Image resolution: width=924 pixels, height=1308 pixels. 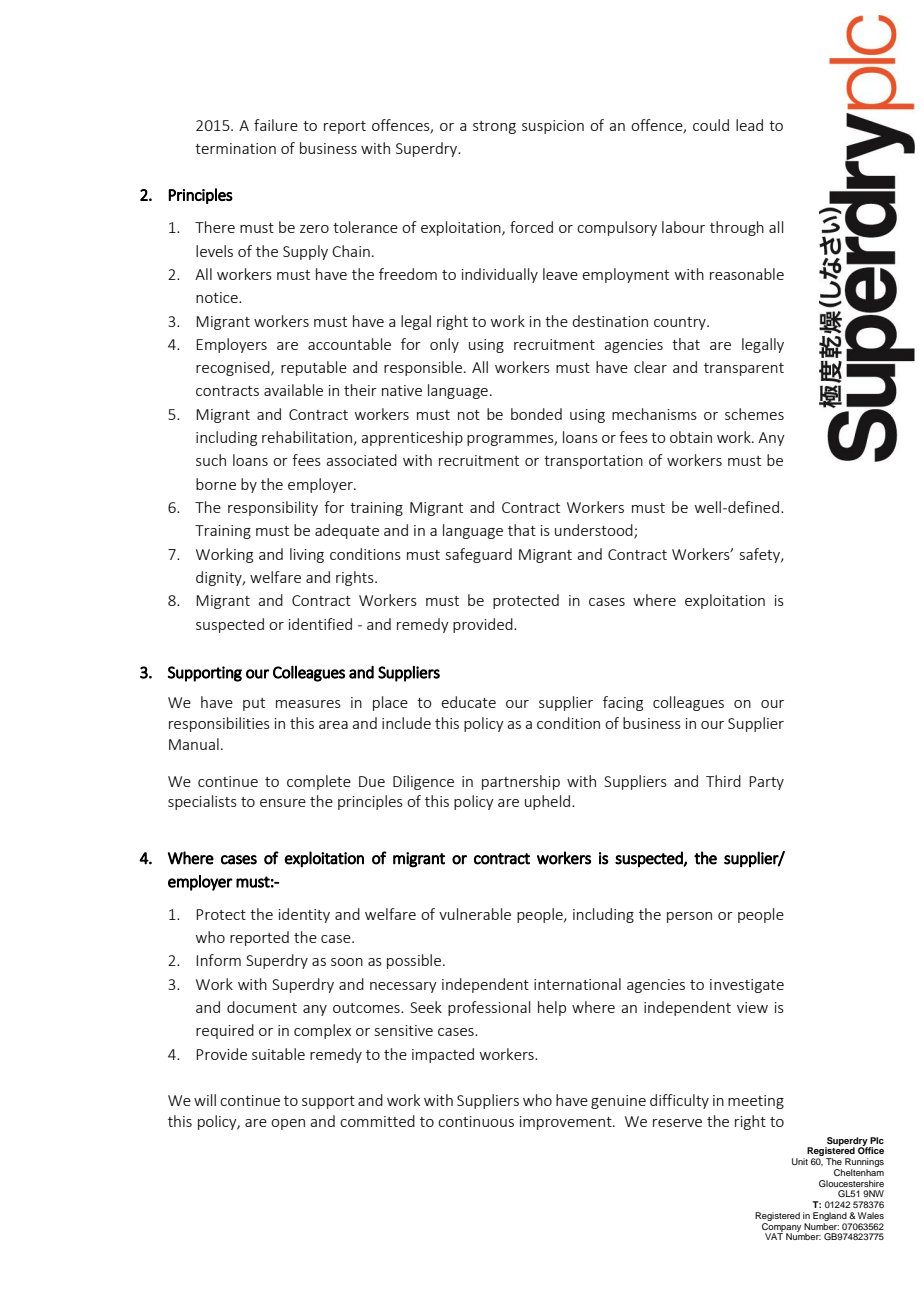 What do you see at coordinates (749, 125) in the screenshot?
I see `lead` at bounding box center [749, 125].
